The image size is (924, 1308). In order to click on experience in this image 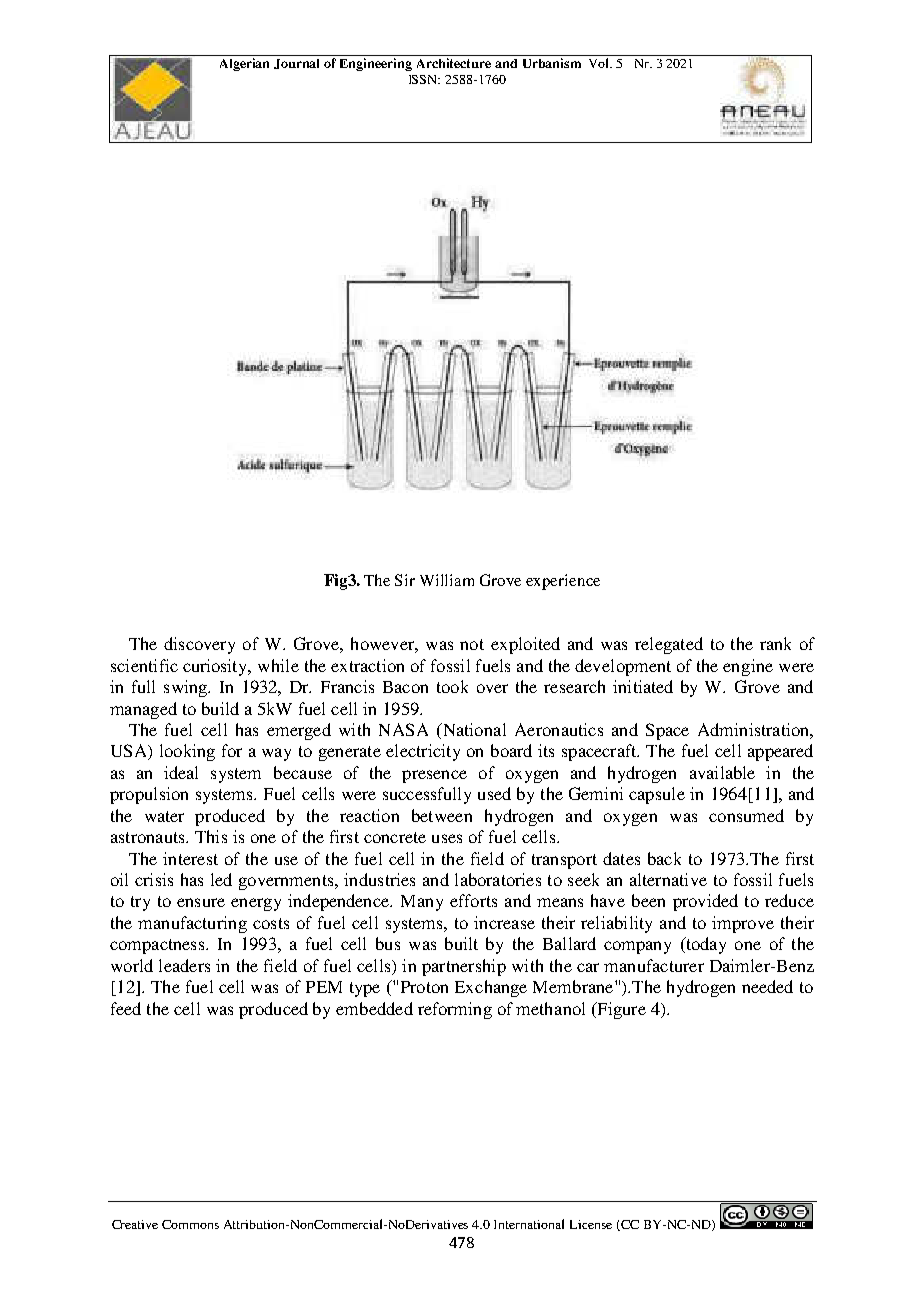, I will do `click(563, 582)`.
